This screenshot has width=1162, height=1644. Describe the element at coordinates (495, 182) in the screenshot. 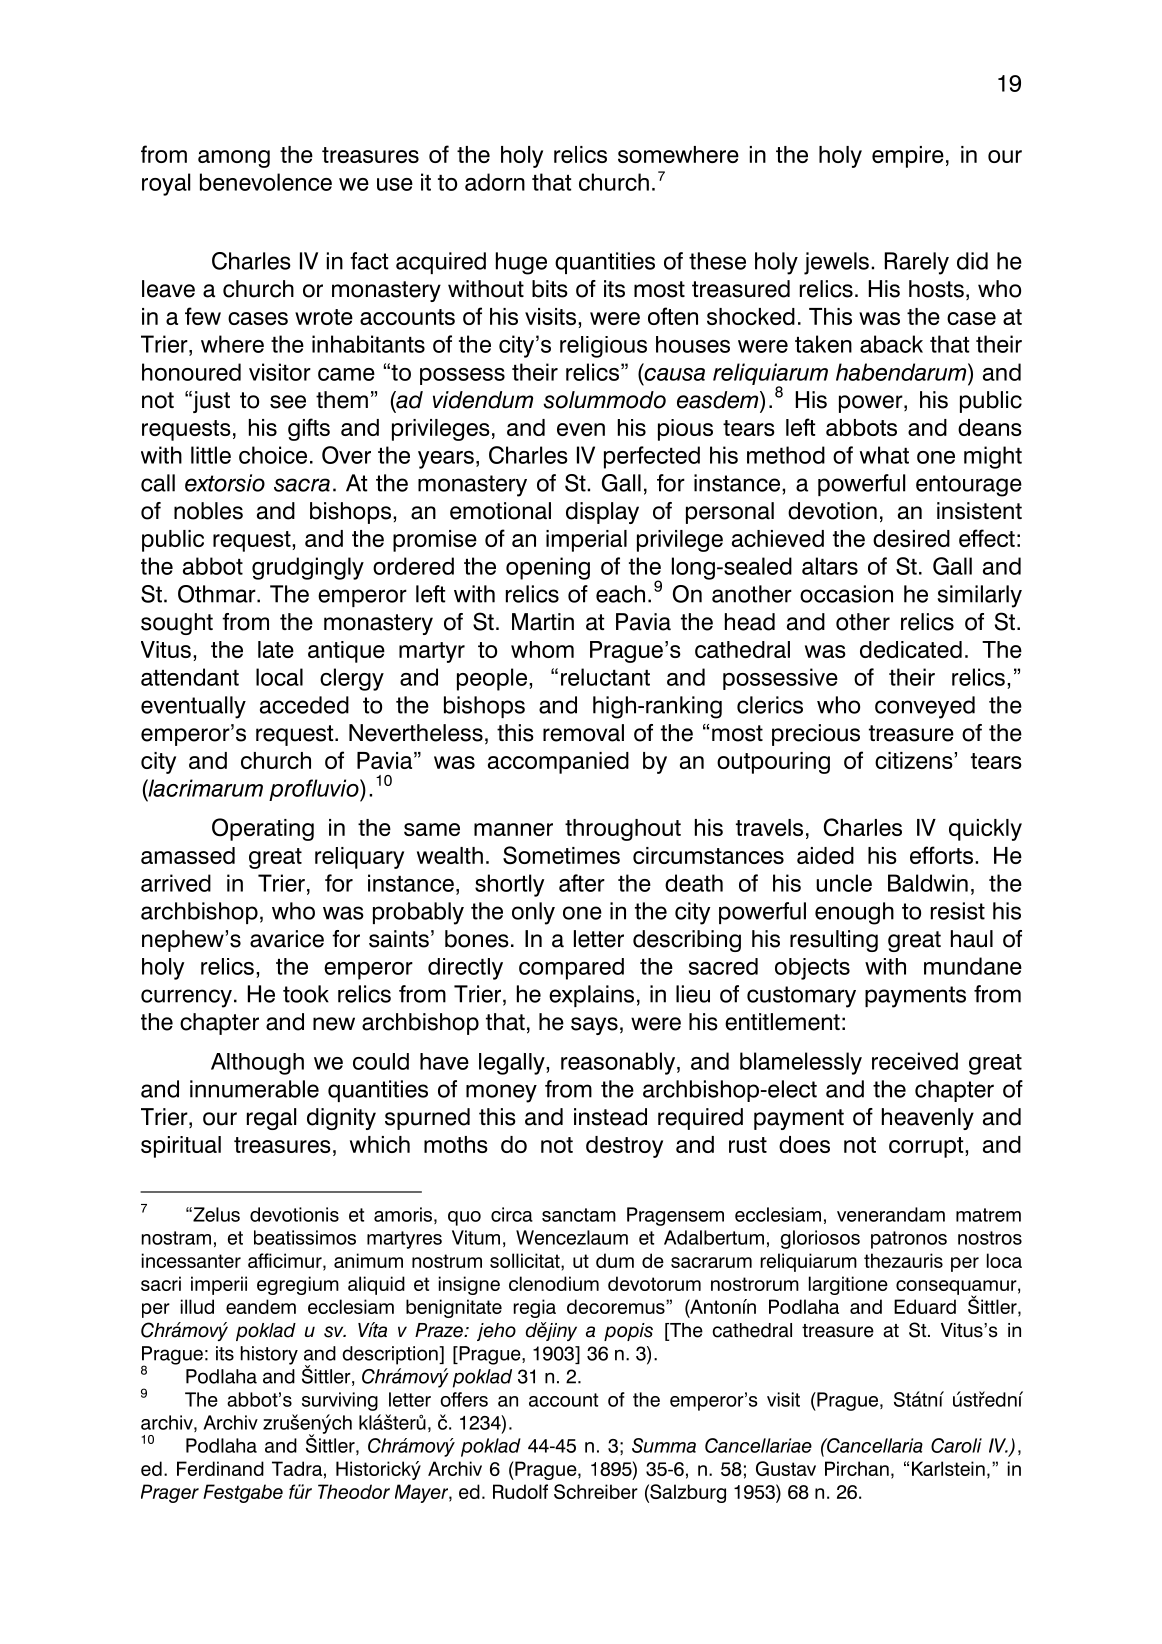

I see `adorn` at that location.
